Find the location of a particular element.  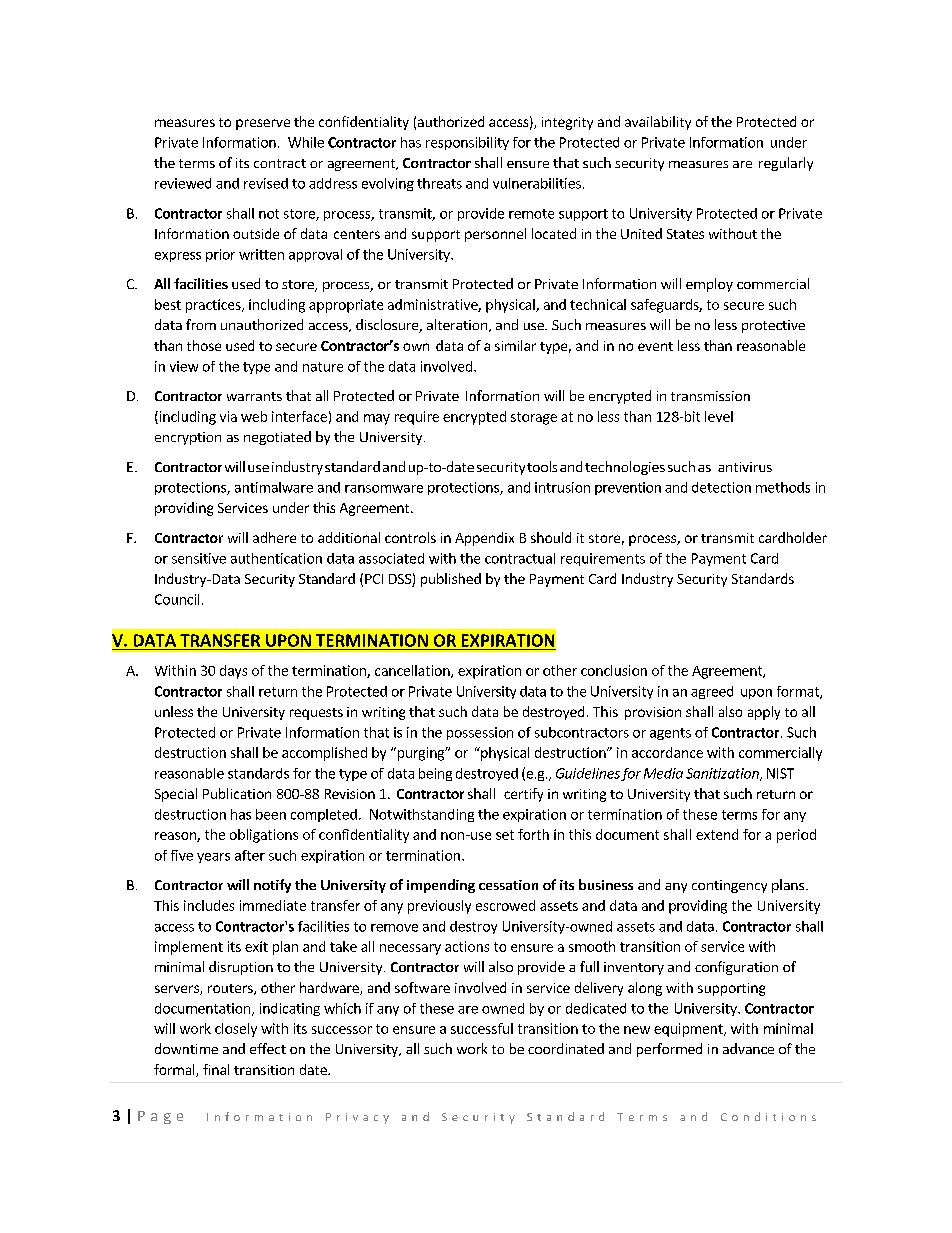

regularly is located at coordinates (786, 164).
